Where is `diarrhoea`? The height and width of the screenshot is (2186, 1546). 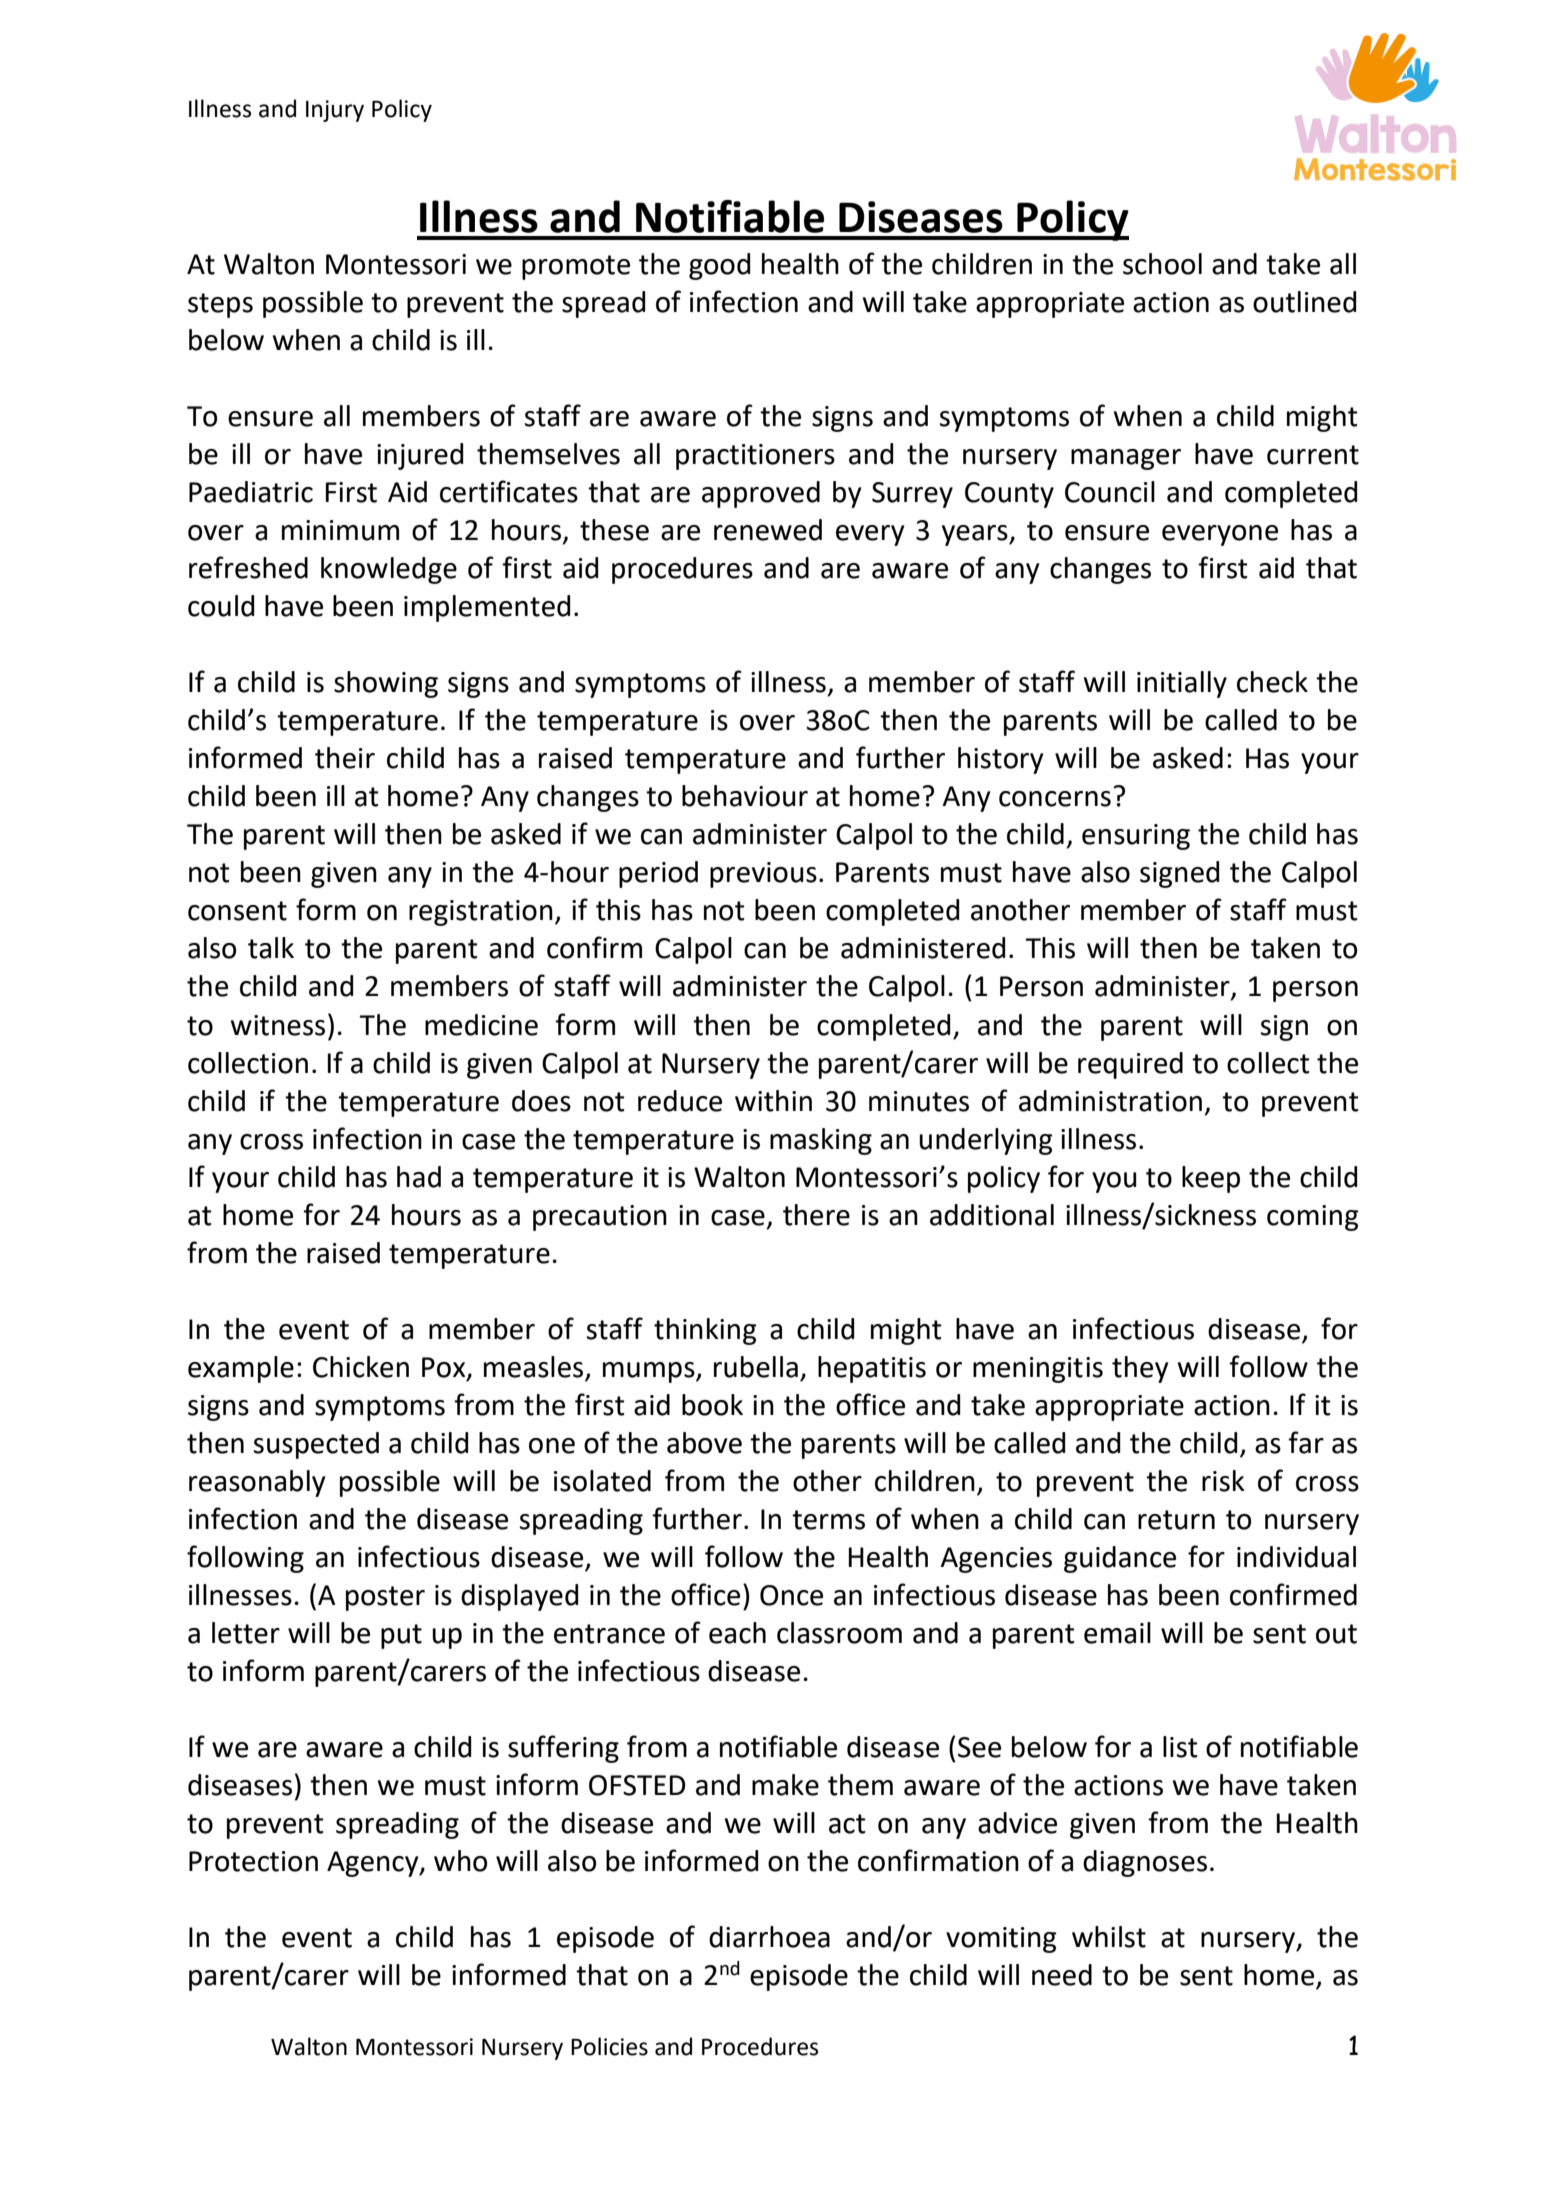 diarrhoea is located at coordinates (769, 1937).
